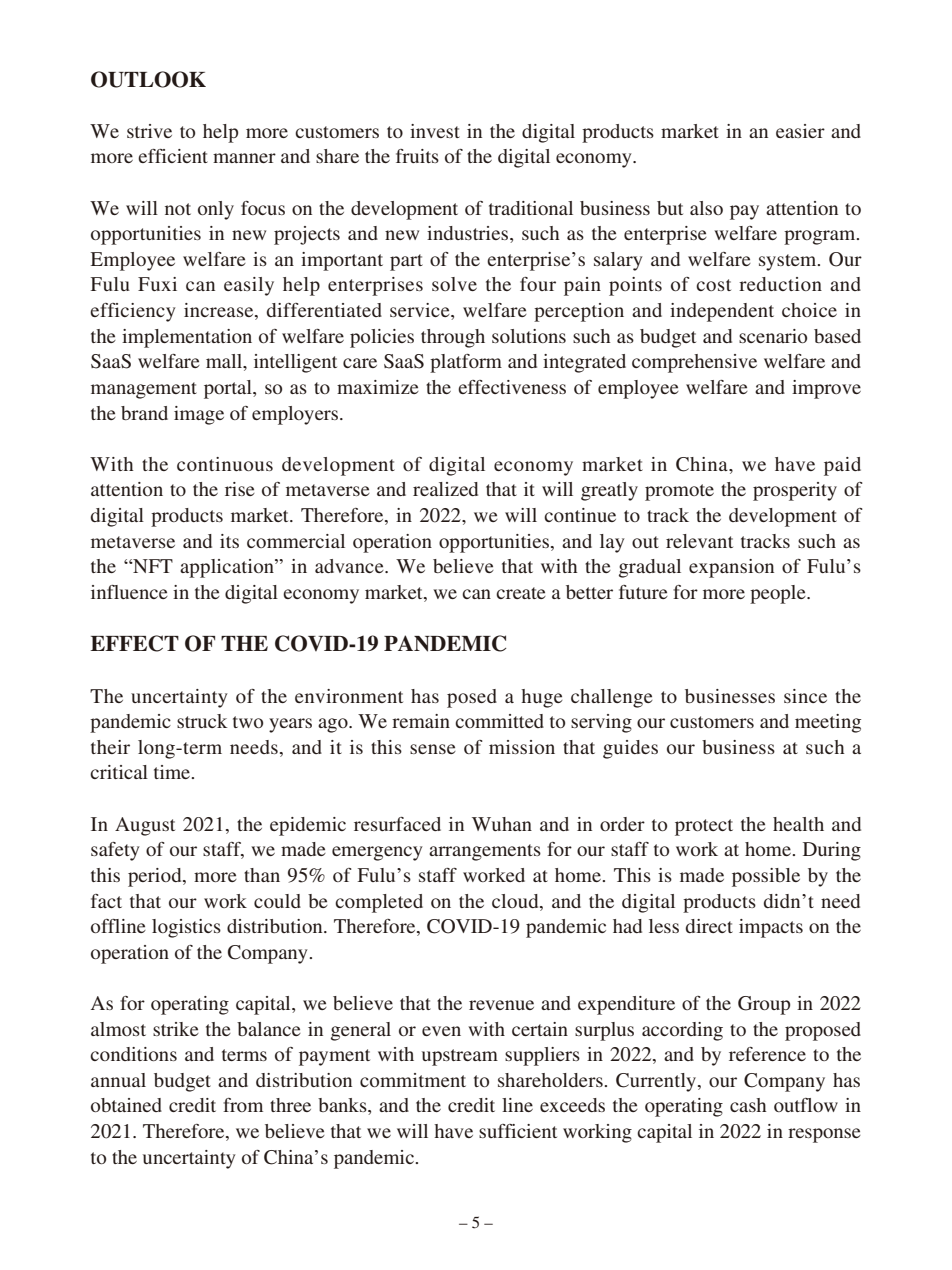 The image size is (952, 1270). I want to click on time, so click(173, 772).
